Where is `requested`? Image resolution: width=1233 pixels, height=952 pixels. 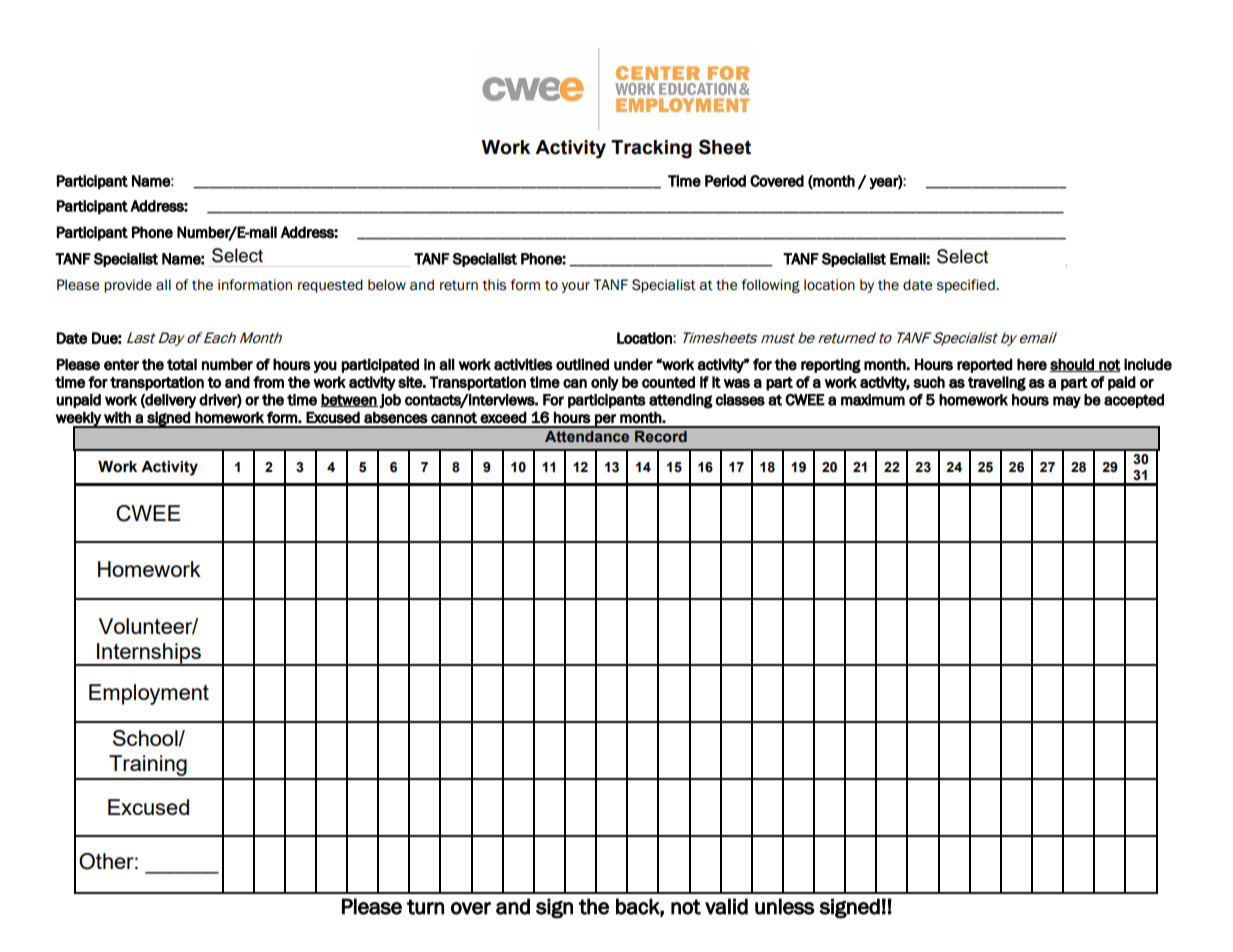 requested is located at coordinates (330, 286).
